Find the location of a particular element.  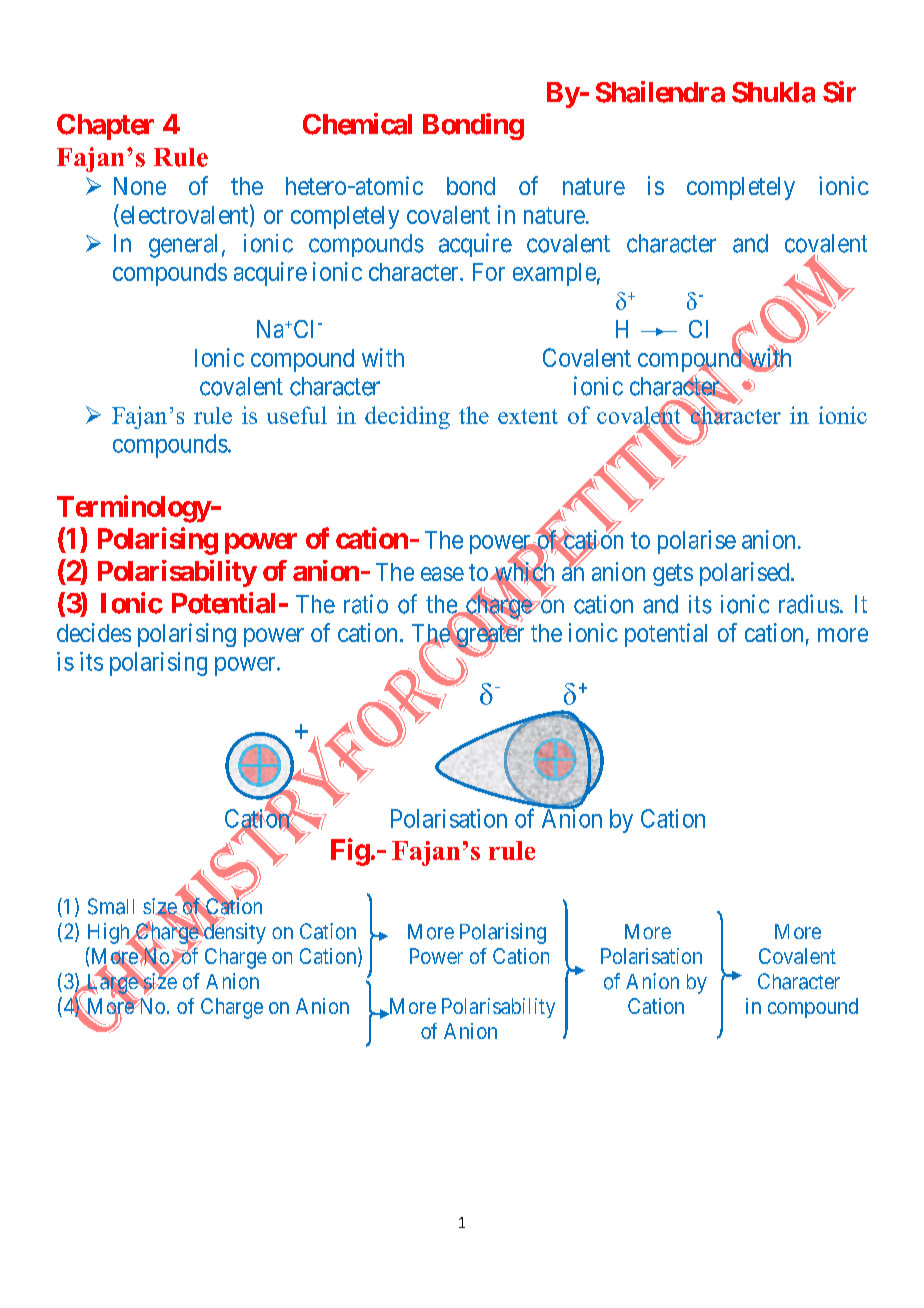

useful is located at coordinates (297, 415).
